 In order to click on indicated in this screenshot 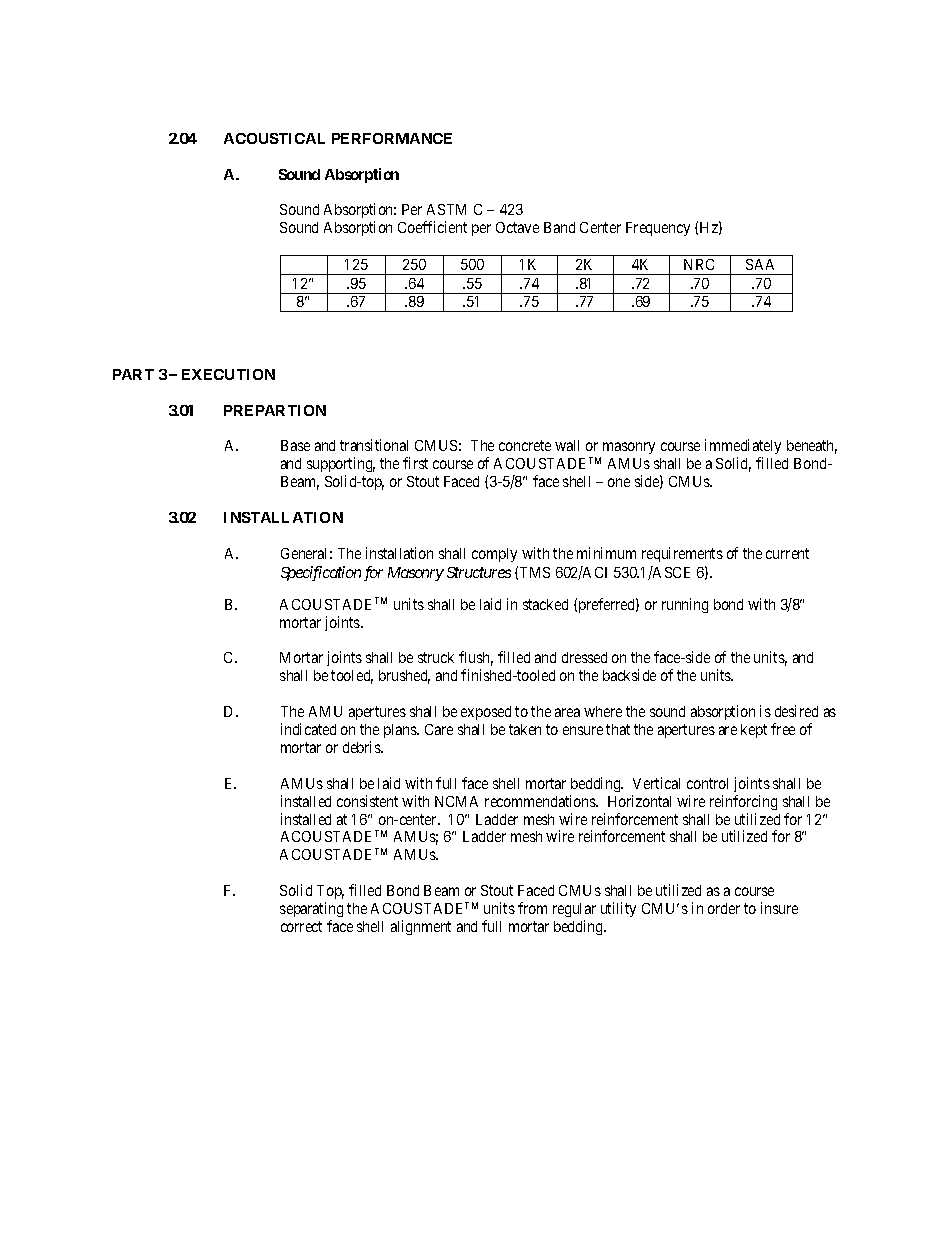, I will do `click(308, 729)`.
